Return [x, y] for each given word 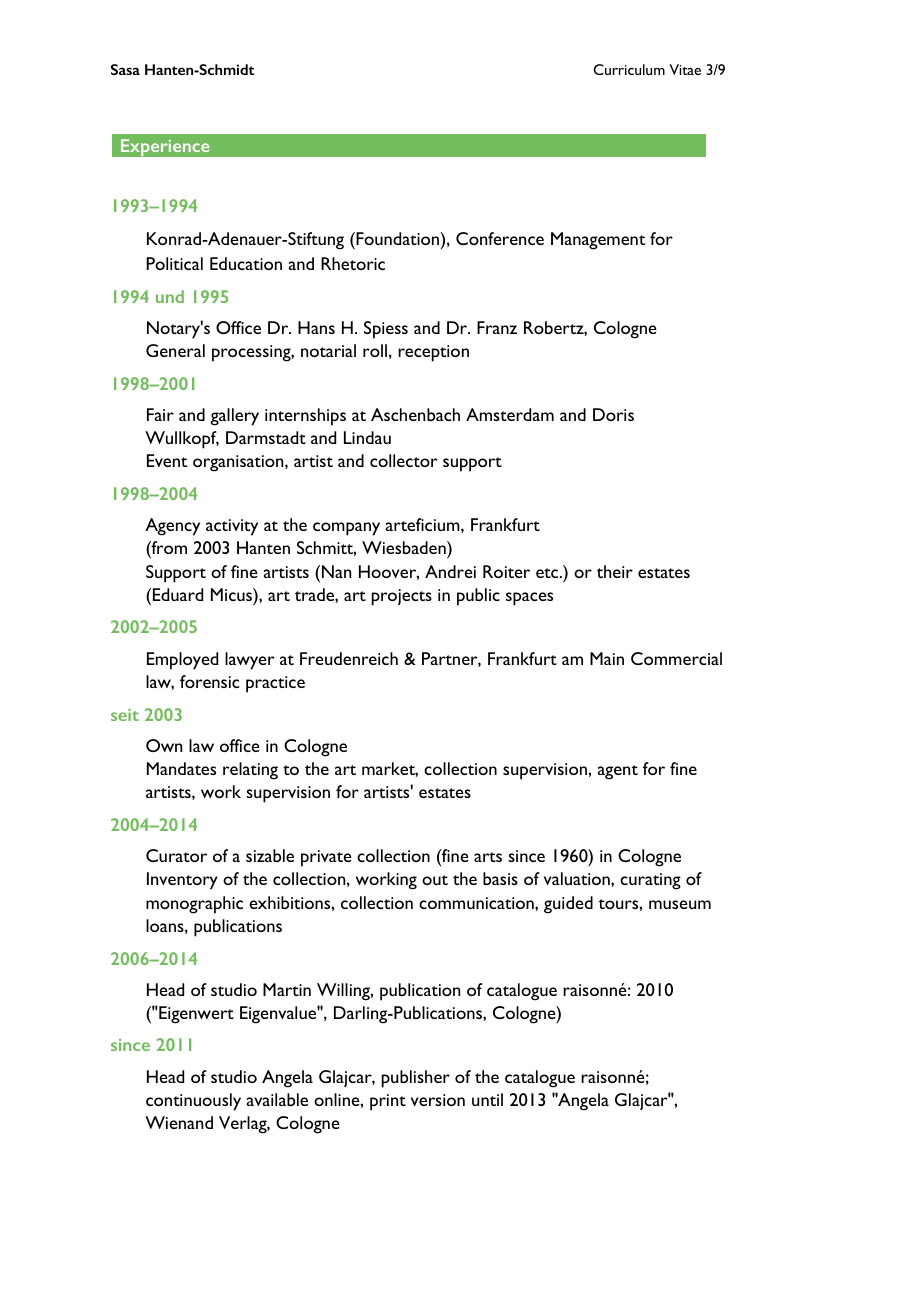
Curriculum [629, 69]
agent [618, 772]
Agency [172, 527]
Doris [613, 414]
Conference [500, 238]
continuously [193, 1102]
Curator [176, 855]
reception [433, 353]
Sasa [125, 69]
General [175, 350]
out [435, 880]
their [615, 571]
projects [402, 597]
